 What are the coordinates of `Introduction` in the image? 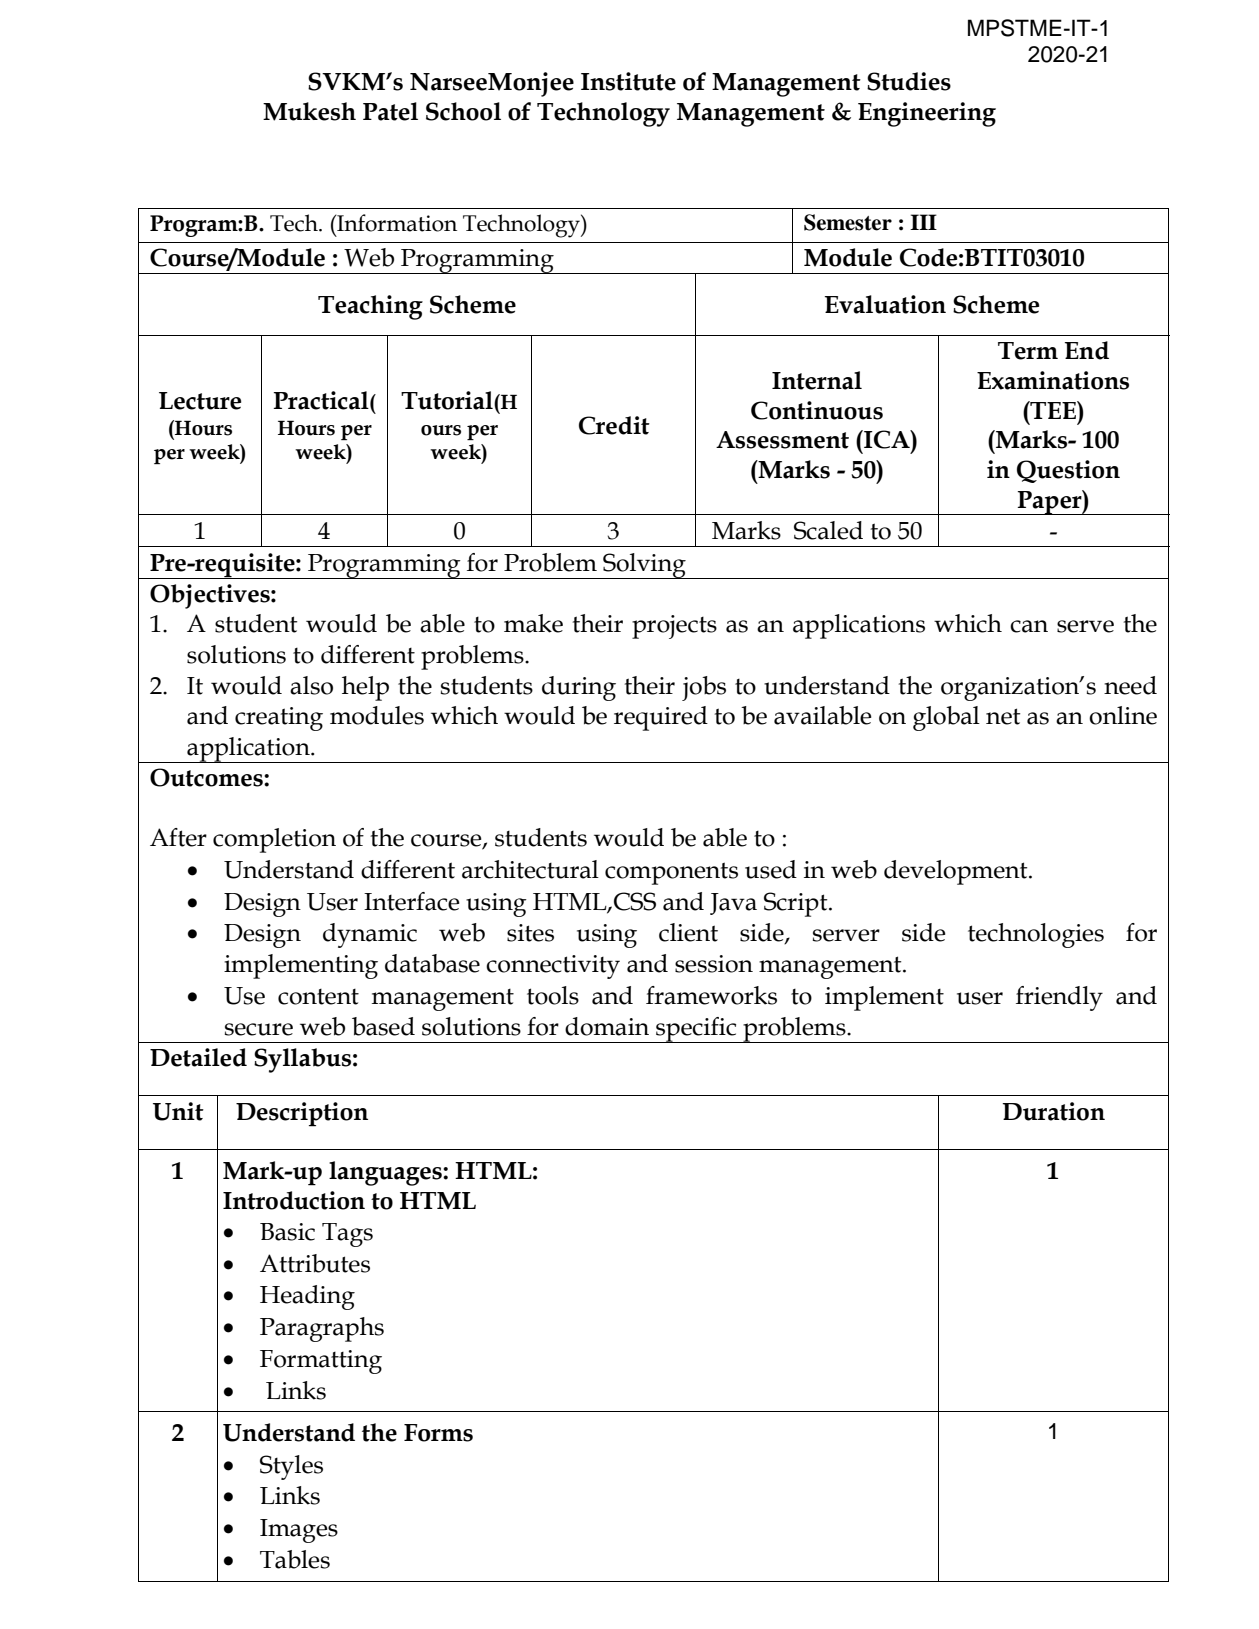 It's located at (294, 1200).
